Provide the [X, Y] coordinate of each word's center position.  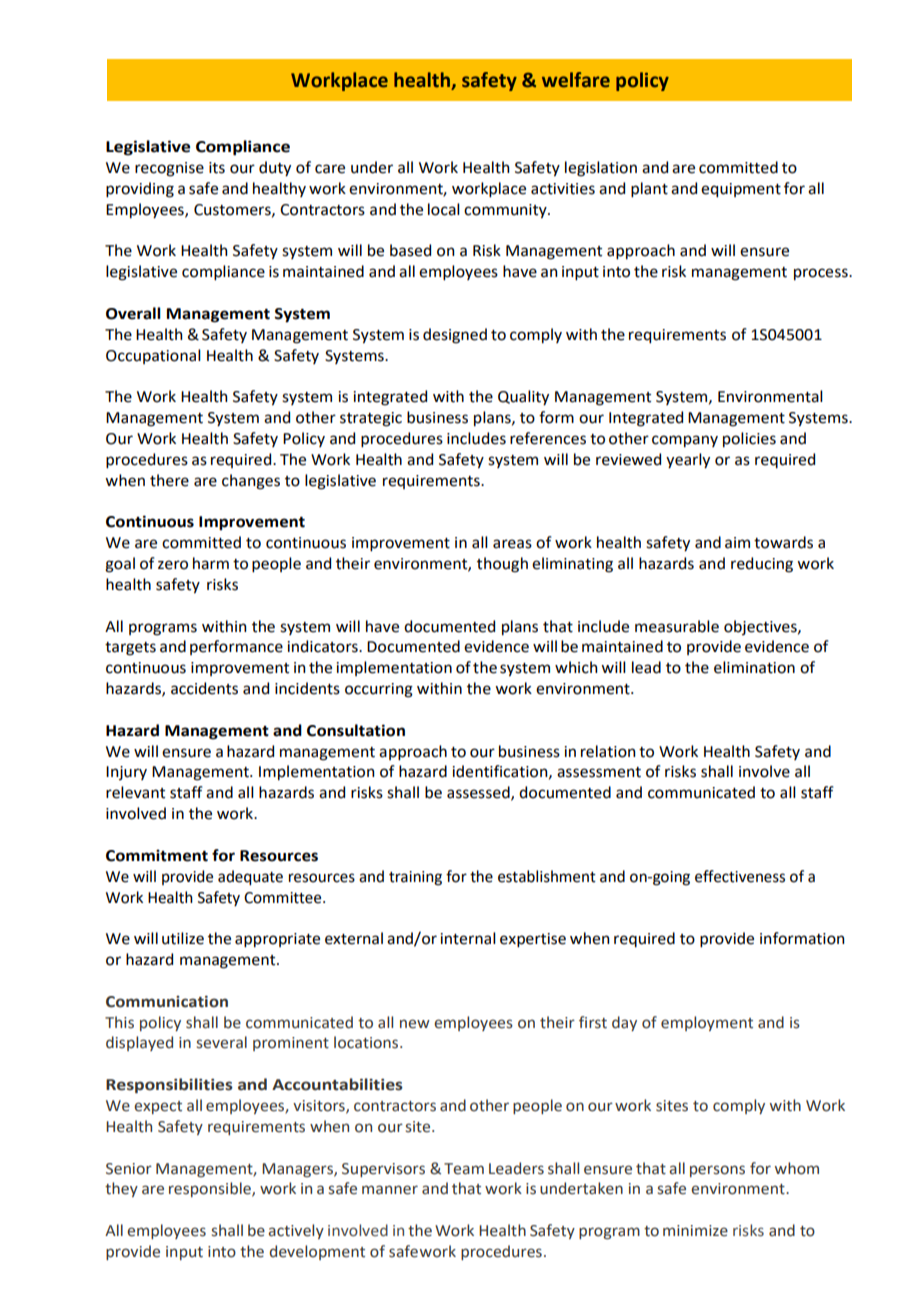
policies [749, 439]
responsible [211, 1189]
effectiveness [740, 876]
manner [390, 1190]
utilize [183, 938]
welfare [576, 80]
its [217, 168]
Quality [523, 398]
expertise [533, 940]
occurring [379, 690]
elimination [754, 667]
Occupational [153, 356]
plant [649, 190]
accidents [204, 688]
